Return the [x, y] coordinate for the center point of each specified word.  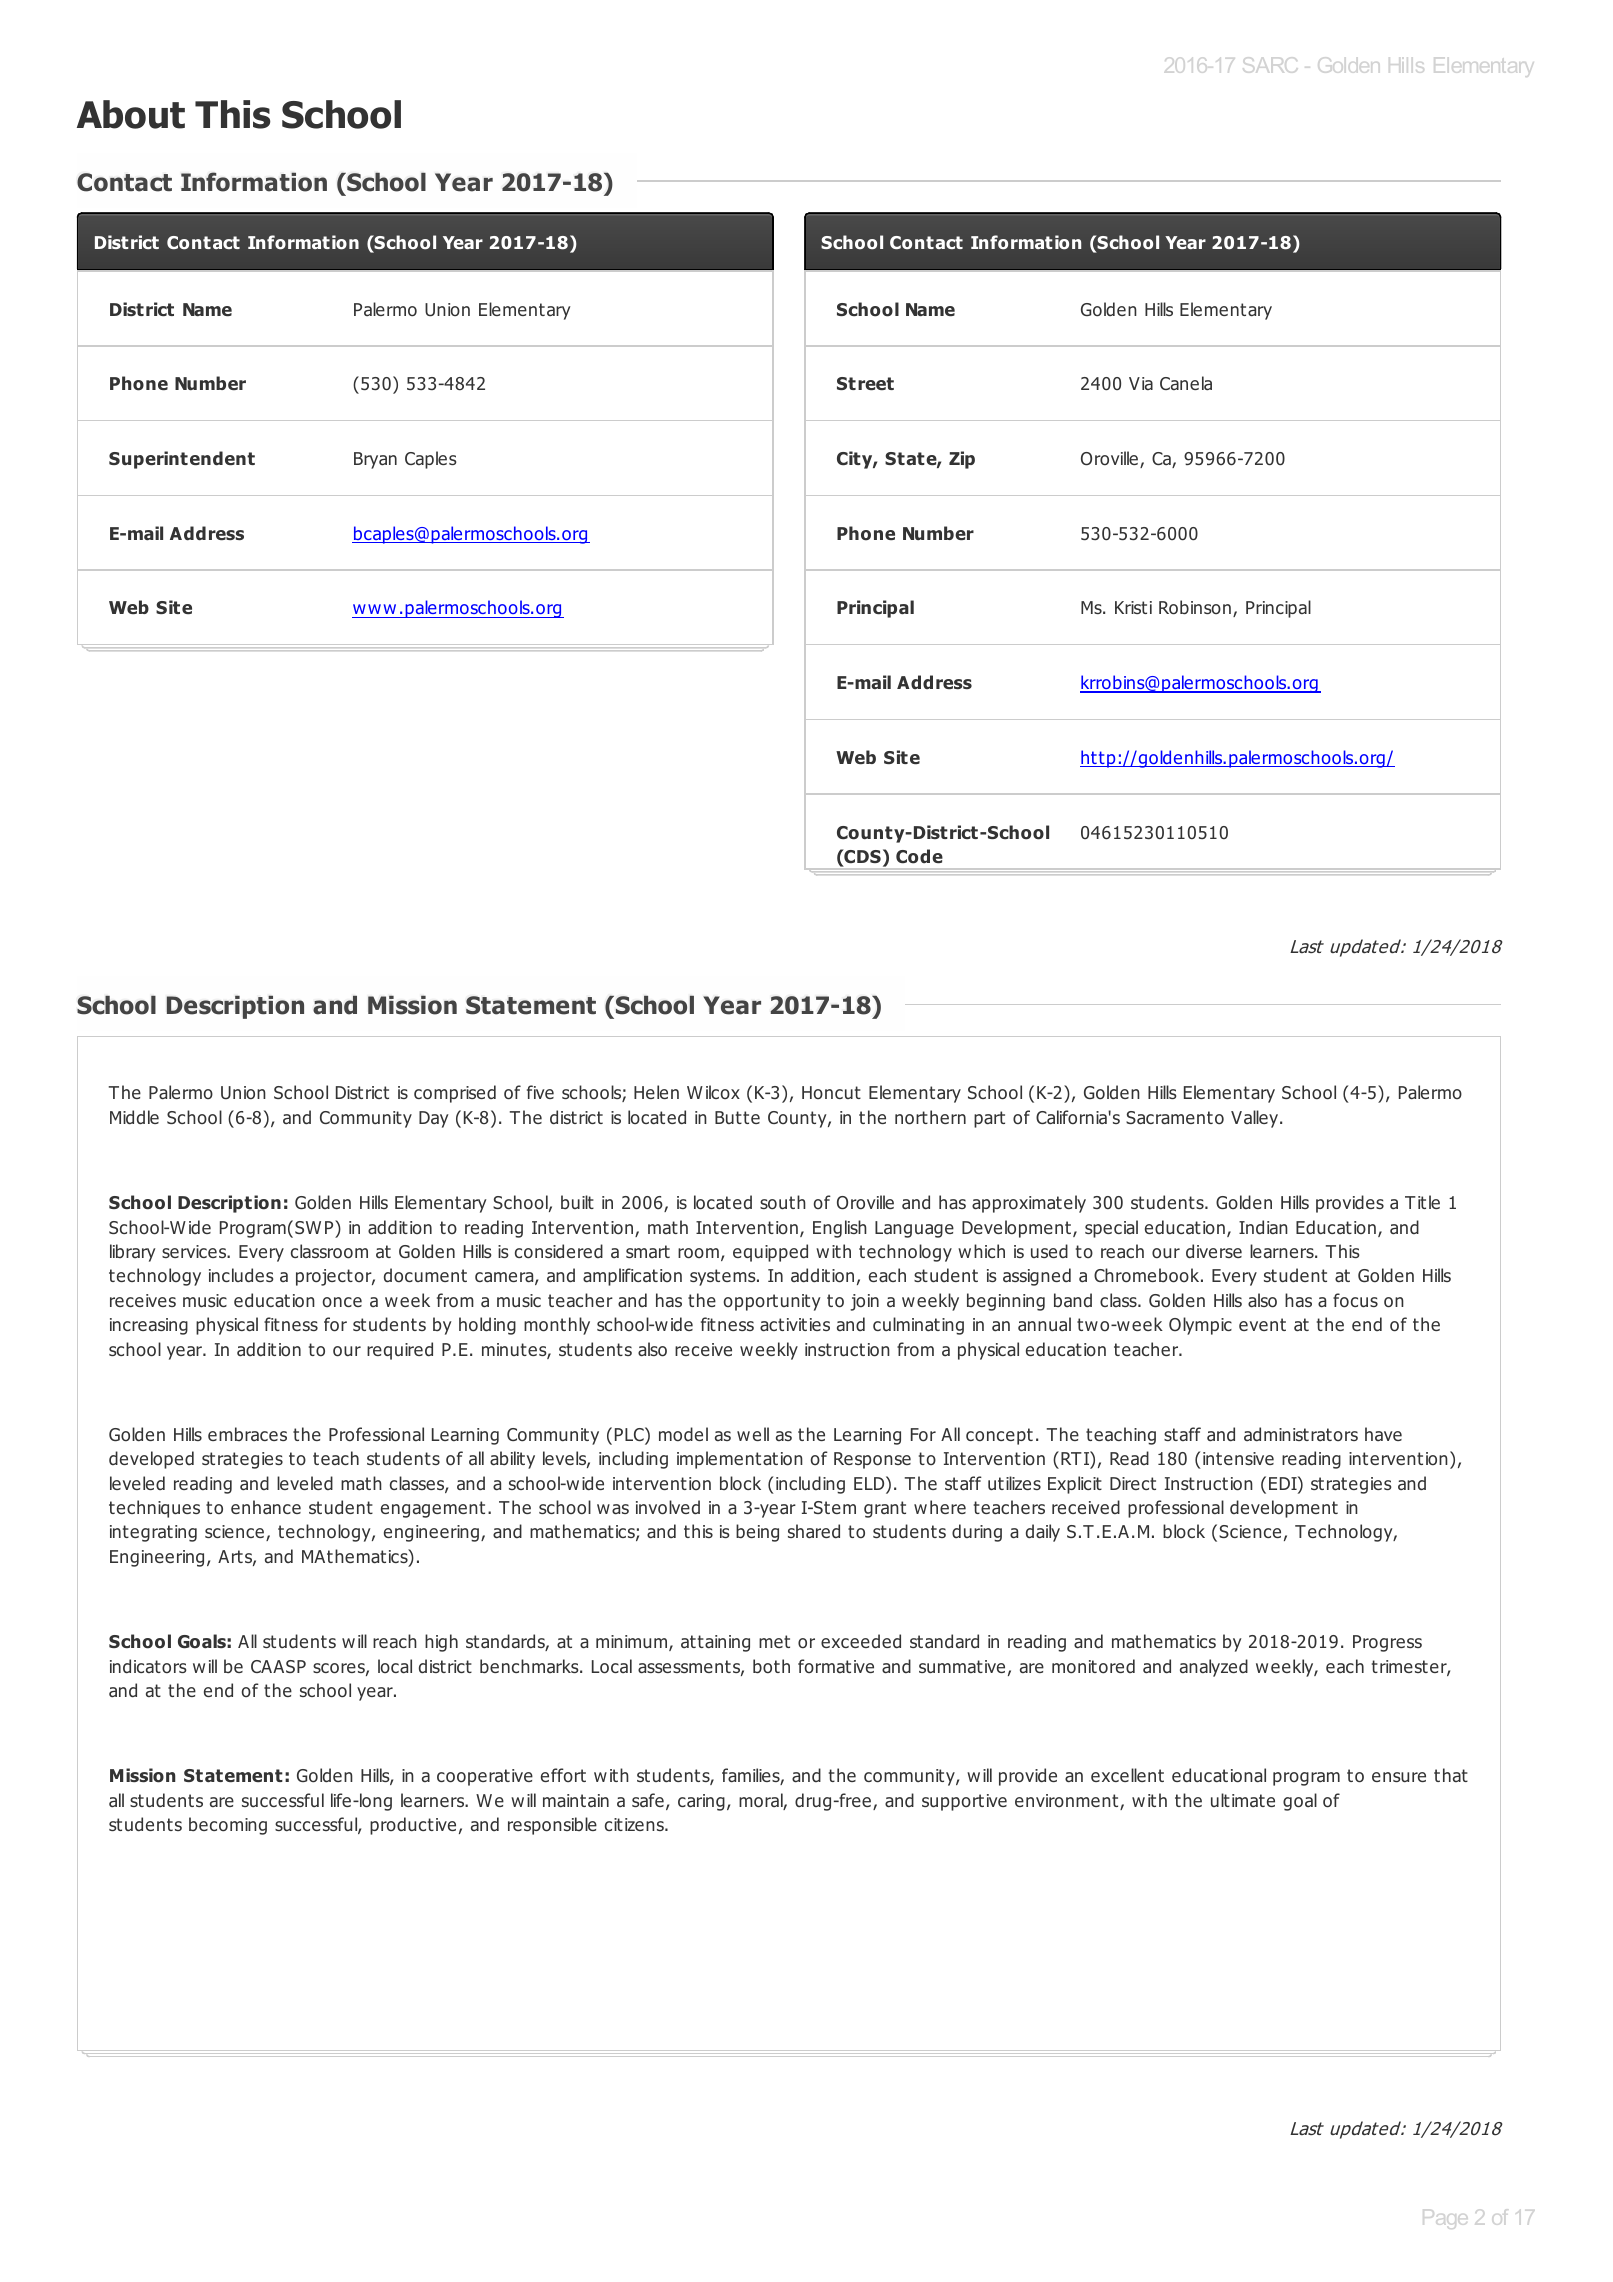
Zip [962, 460]
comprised [455, 1094]
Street [865, 383]
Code [919, 856]
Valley [1256, 1119]
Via [1141, 383]
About [131, 114]
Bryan [375, 460]
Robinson [1195, 607]
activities [795, 1325]
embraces [247, 1434]
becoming [228, 1826]
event [1262, 1324]
